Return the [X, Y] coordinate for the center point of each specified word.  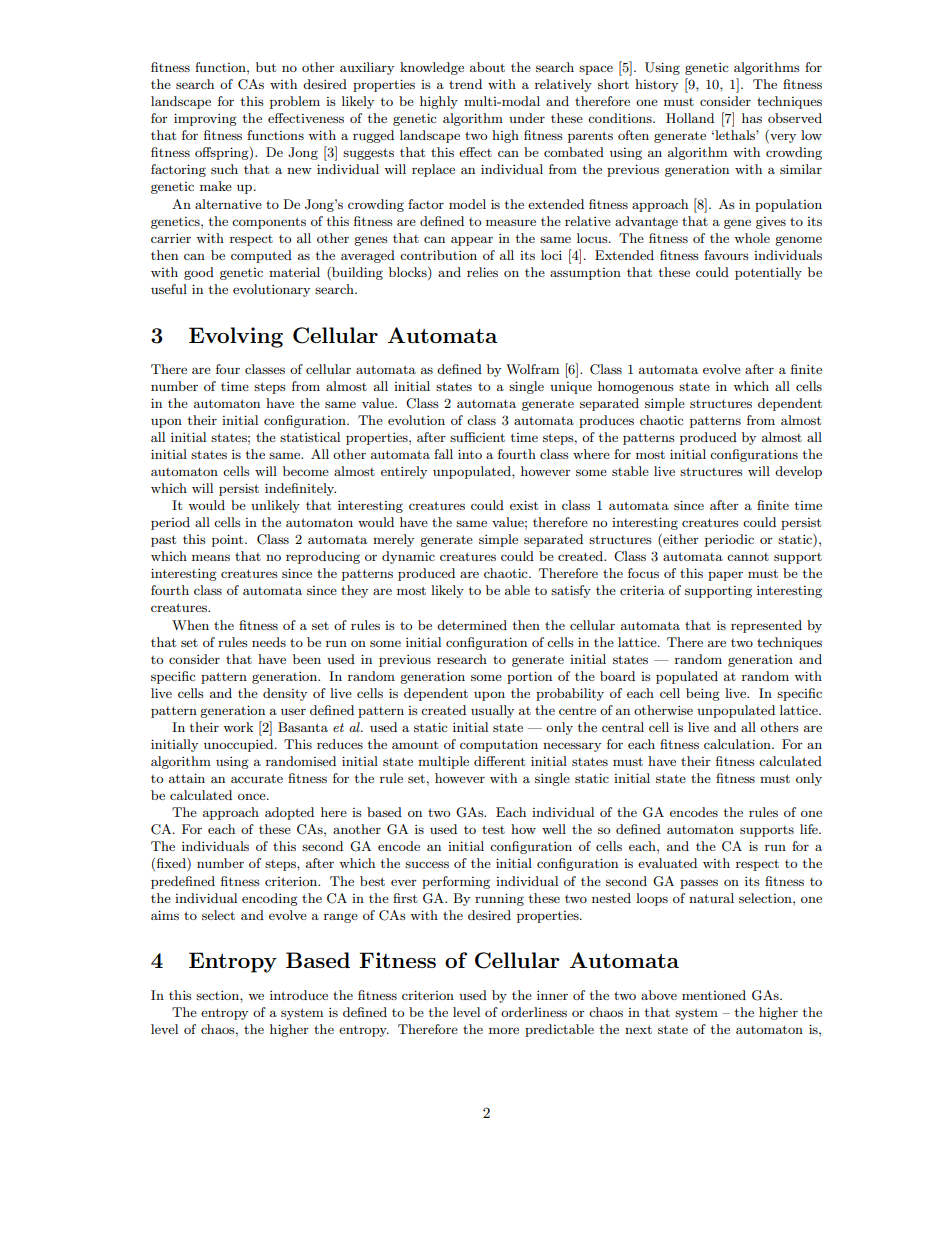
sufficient [477, 437]
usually [492, 711]
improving [205, 119]
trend [465, 84]
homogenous [636, 387]
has [752, 118]
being [703, 694]
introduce [299, 995]
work [238, 727]
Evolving [236, 337]
